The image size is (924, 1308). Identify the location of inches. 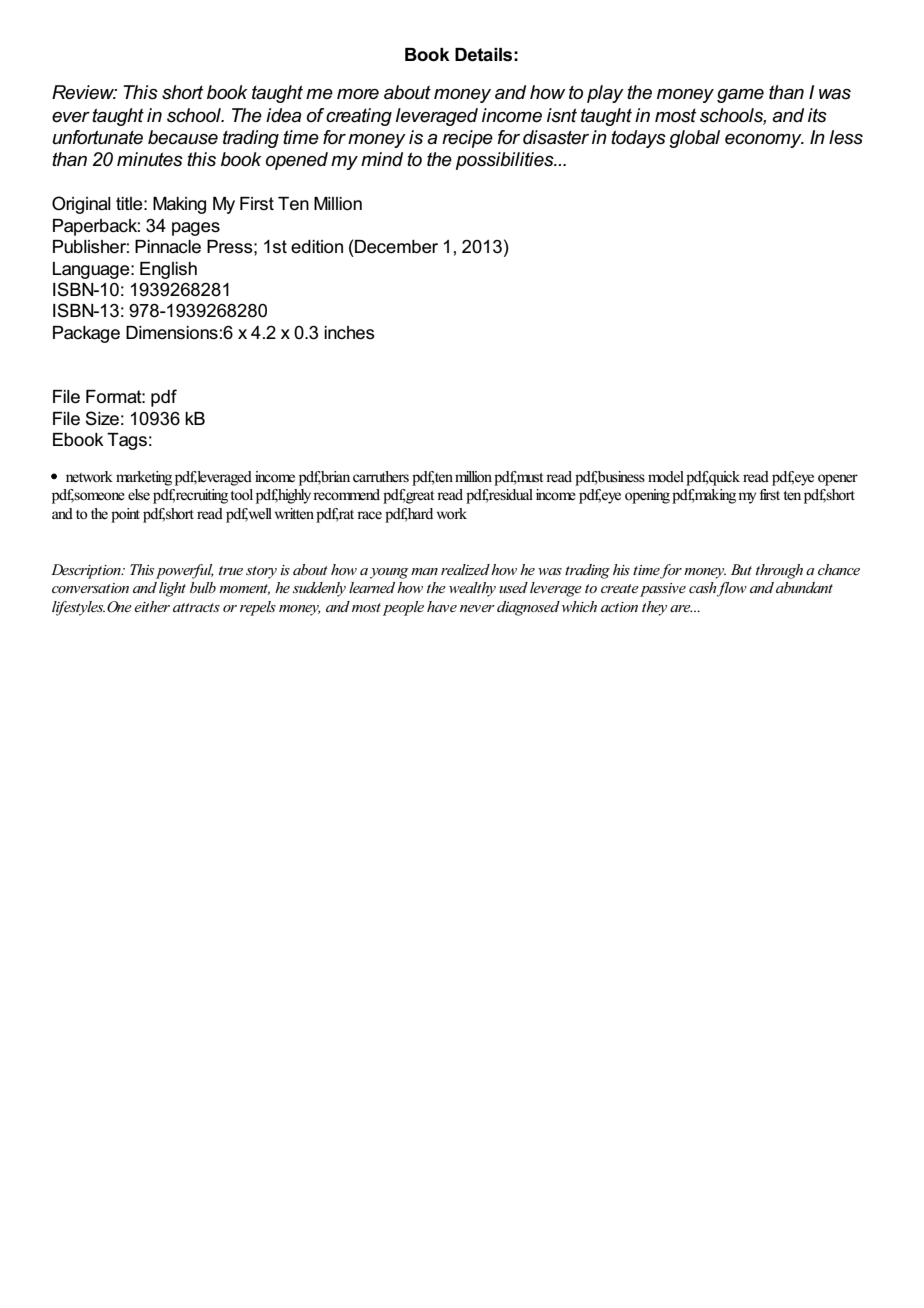
(349, 333).
